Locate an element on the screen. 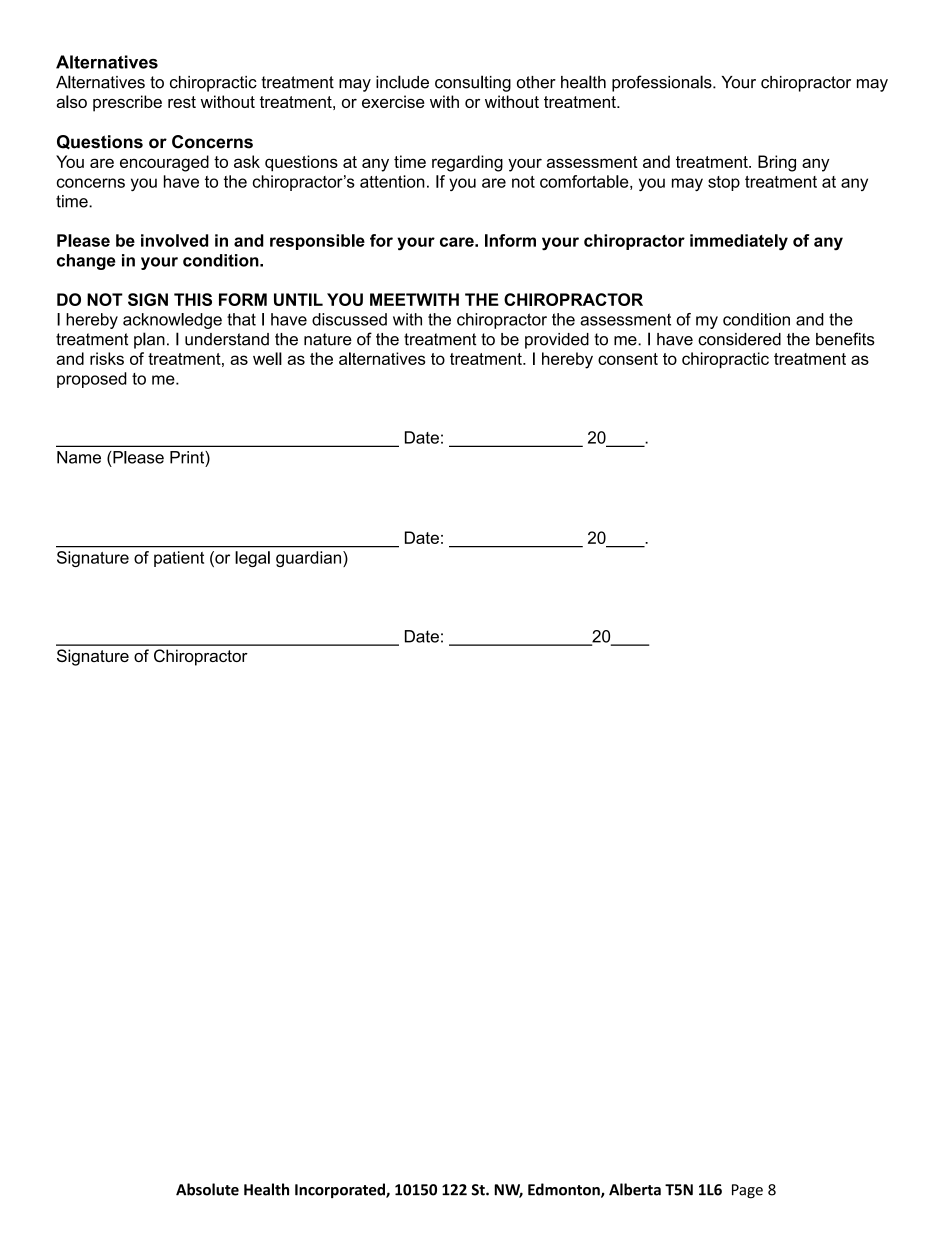 This screenshot has width=952, height=1233. guardian is located at coordinates (310, 559).
